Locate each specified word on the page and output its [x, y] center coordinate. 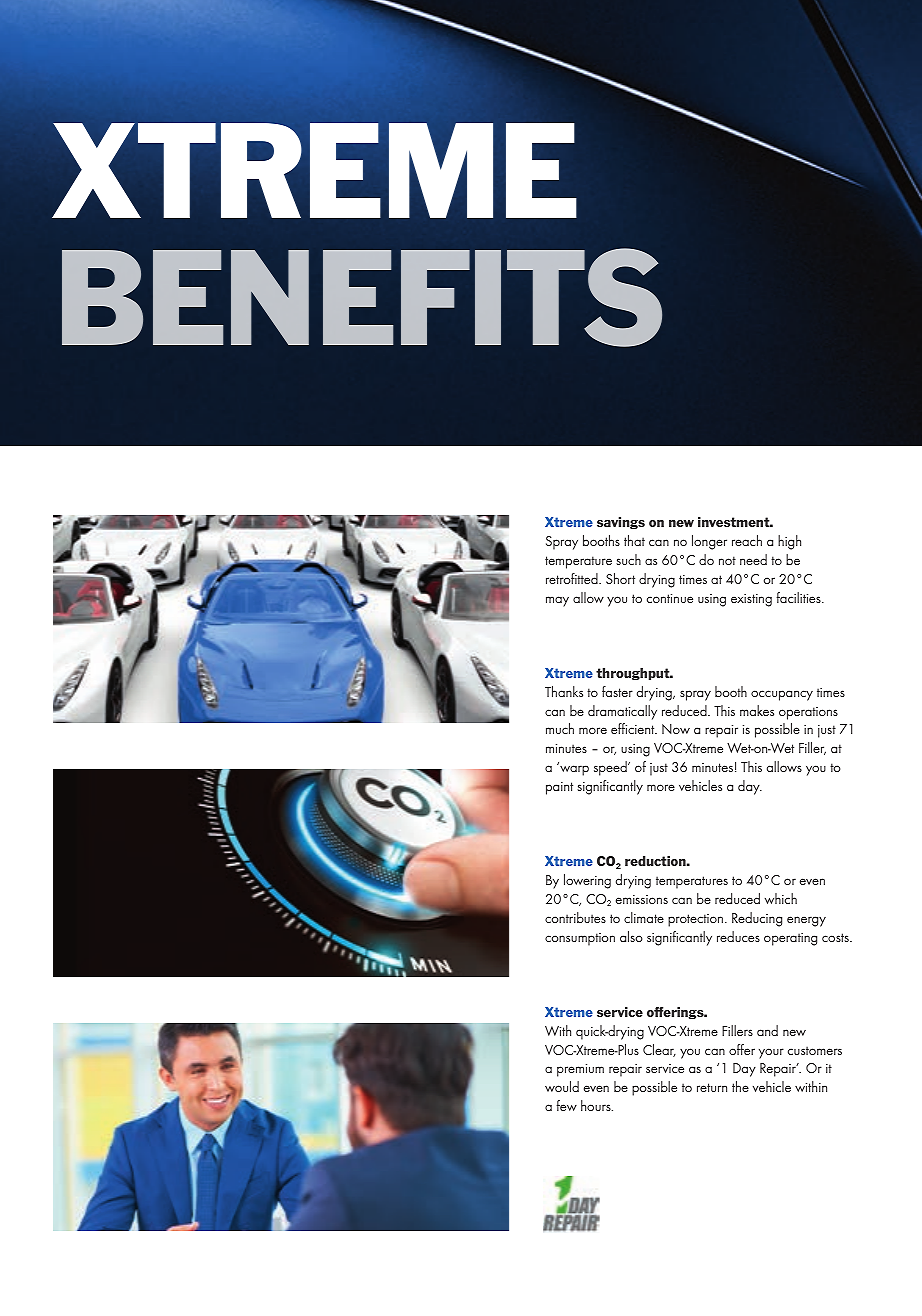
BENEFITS [362, 297]
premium [580, 1070]
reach [747, 540]
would [562, 1086]
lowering [587, 881]
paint [559, 788]
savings [621, 523]
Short [620, 578]
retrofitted [573, 578]
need [753, 559]
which [781, 898]
